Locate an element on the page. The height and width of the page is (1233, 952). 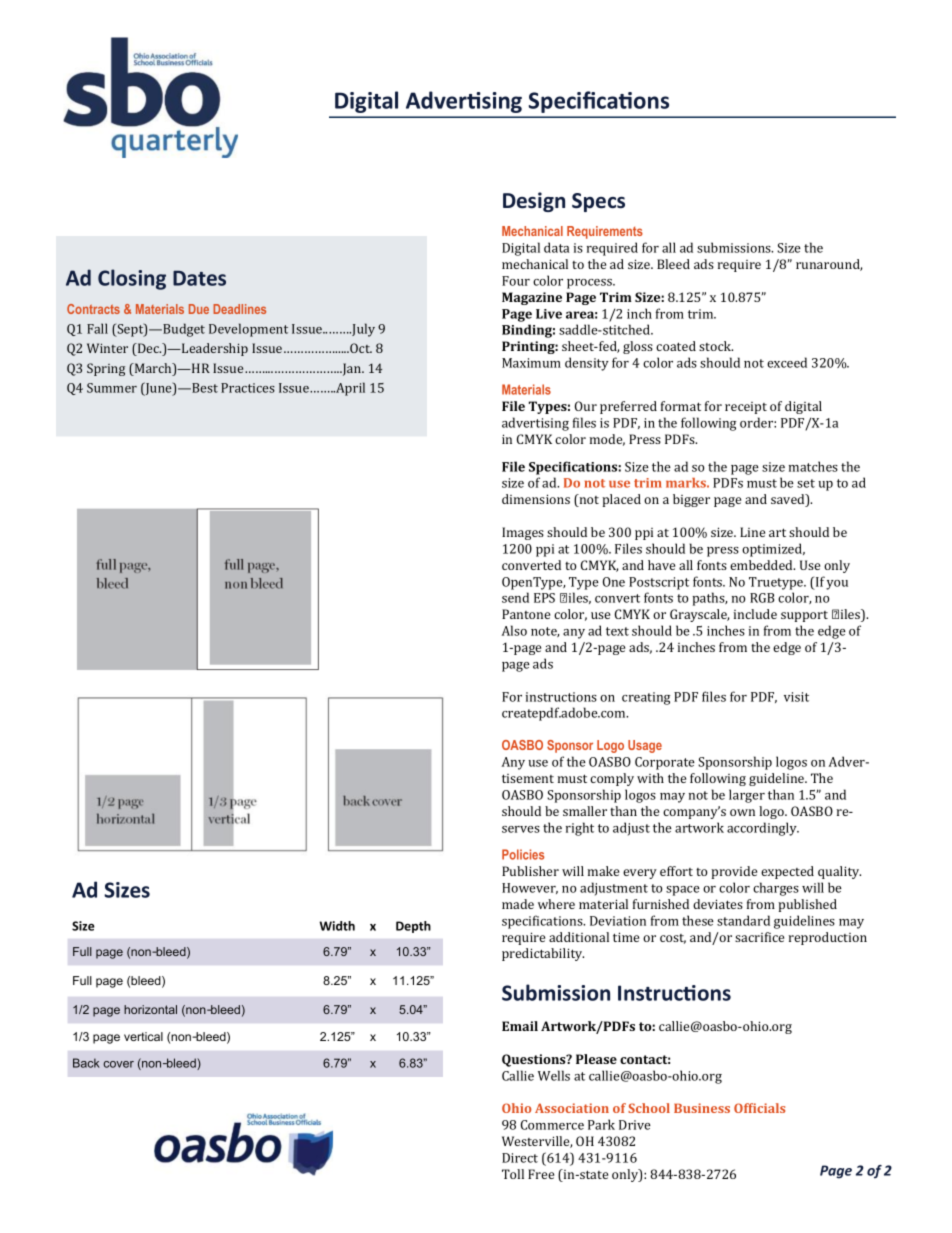
Depth is located at coordinates (413, 927).
